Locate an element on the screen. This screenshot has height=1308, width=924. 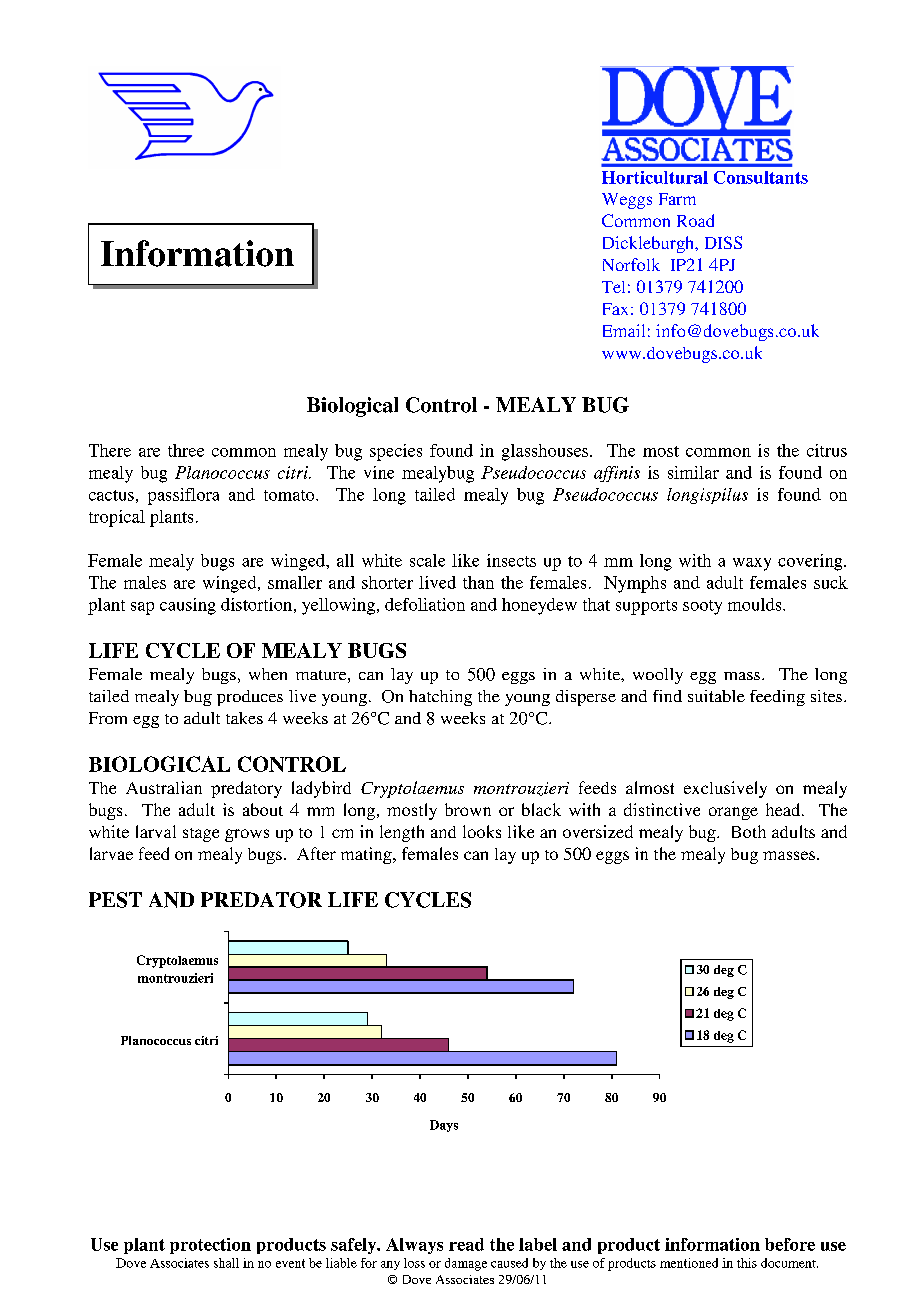
read is located at coordinates (466, 1244).
